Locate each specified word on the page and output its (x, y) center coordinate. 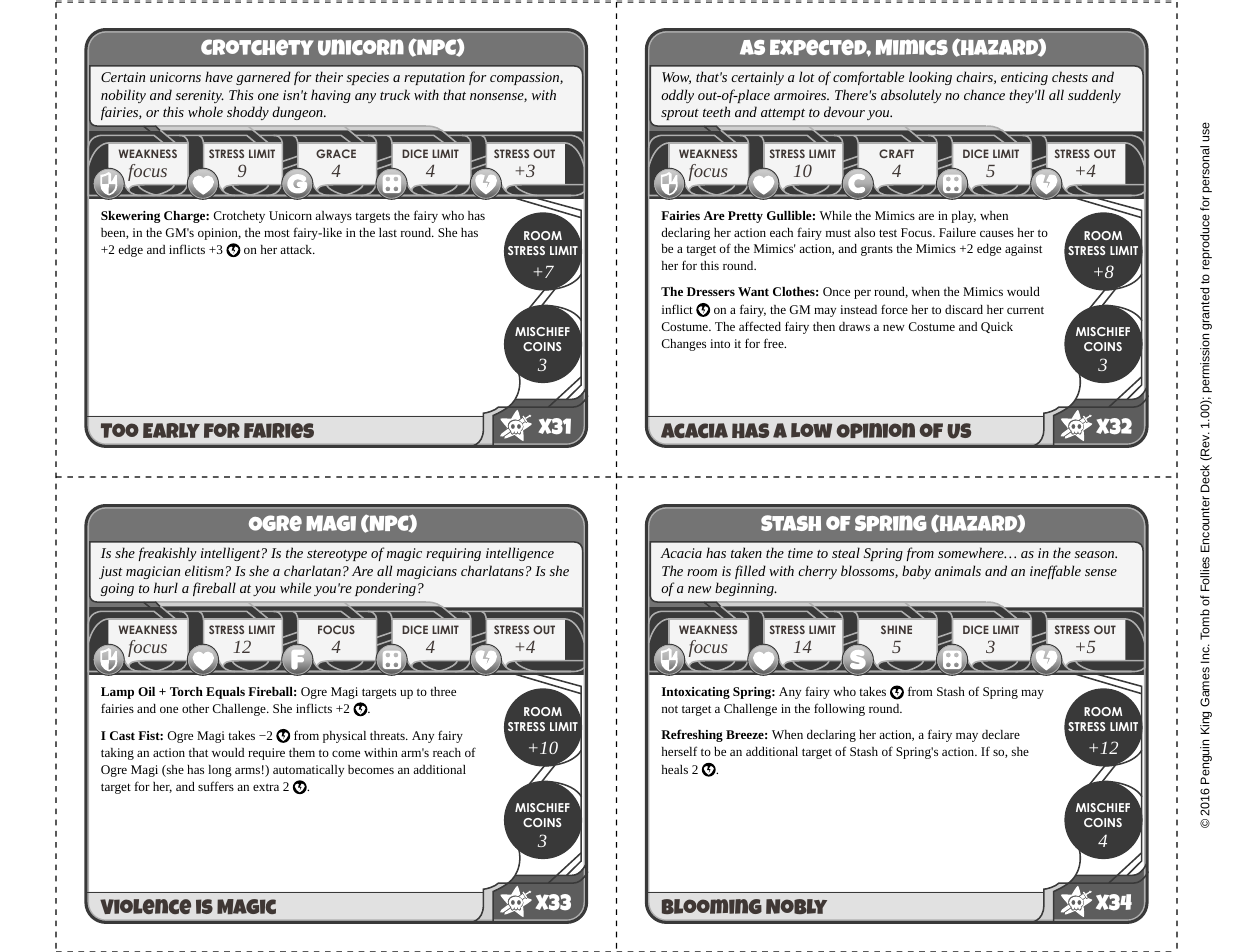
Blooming (712, 906)
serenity (200, 96)
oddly (677, 96)
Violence (145, 906)
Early (171, 430)
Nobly (796, 906)
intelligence (520, 554)
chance (984, 94)
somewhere (972, 552)
